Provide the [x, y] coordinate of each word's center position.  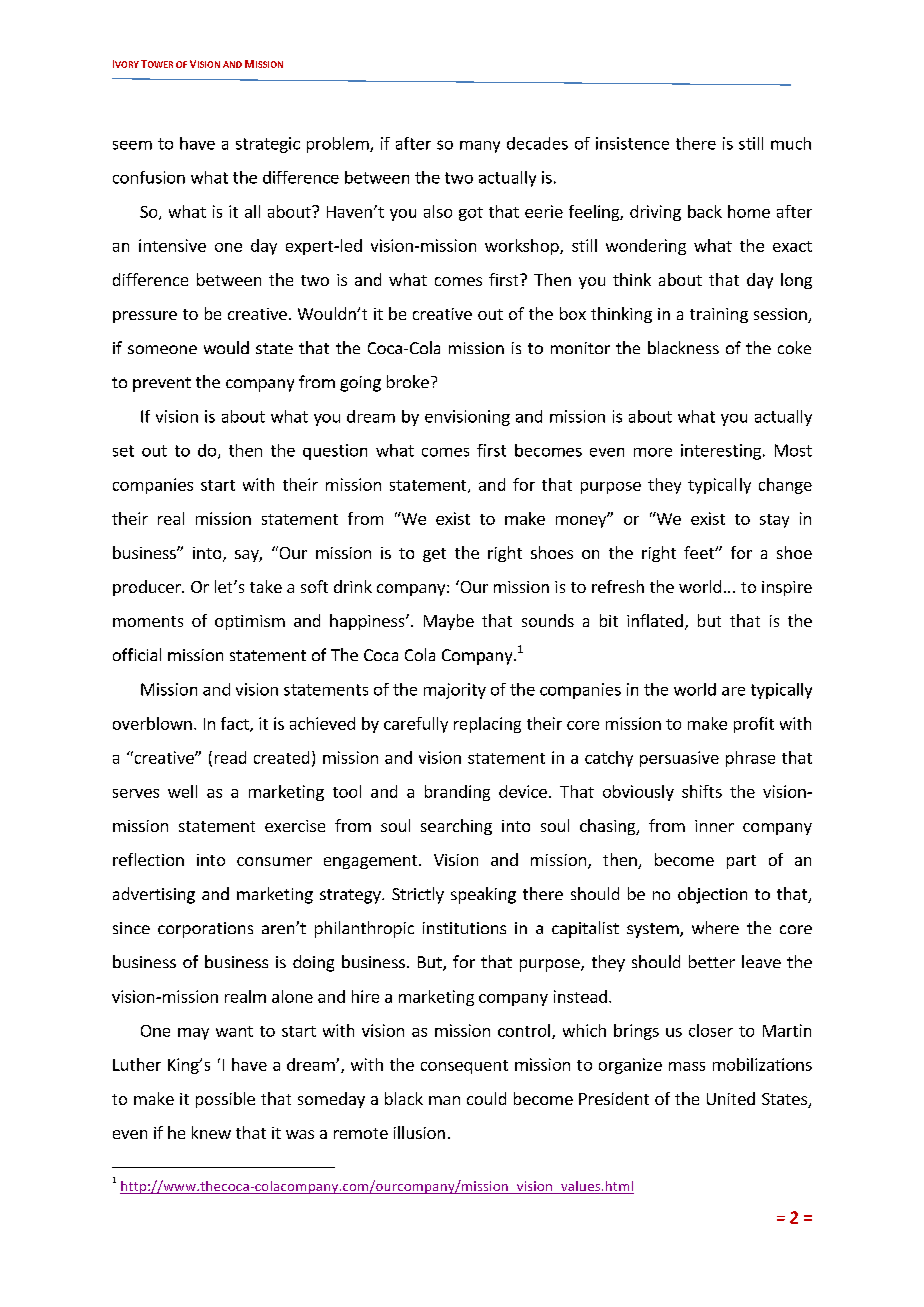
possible [225, 1100]
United [731, 1098]
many [480, 147]
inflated [655, 620]
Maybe [449, 622]
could [486, 1098]
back [705, 211]
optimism [250, 622]
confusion [149, 177]
